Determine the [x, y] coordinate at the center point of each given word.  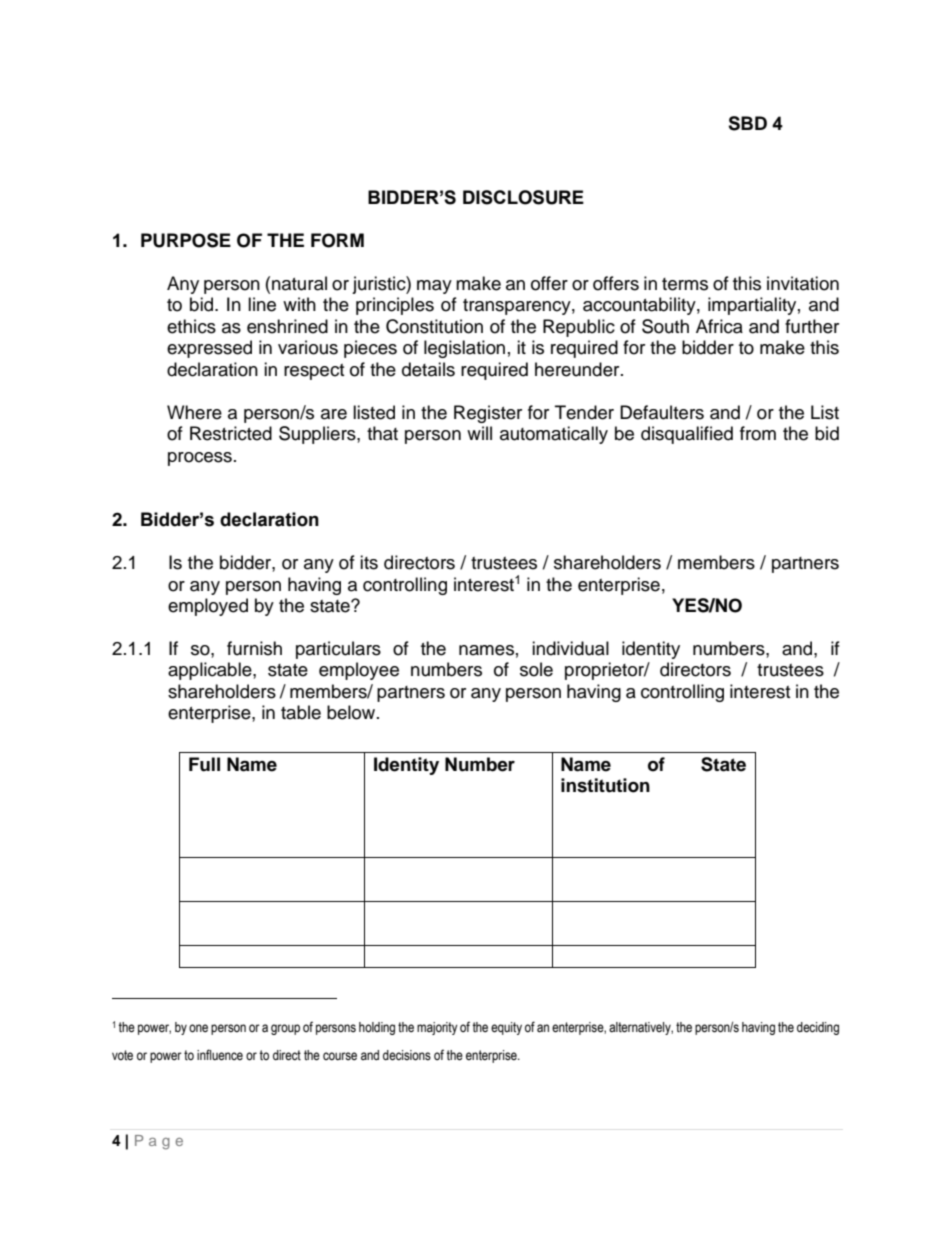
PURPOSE [186, 240]
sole [536, 669]
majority [437, 1028]
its [369, 562]
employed [208, 607]
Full [204, 764]
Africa [719, 326]
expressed [209, 349]
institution [605, 785]
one [198, 1028]
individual [570, 648]
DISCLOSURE [523, 197]
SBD [747, 123]
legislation [464, 349]
